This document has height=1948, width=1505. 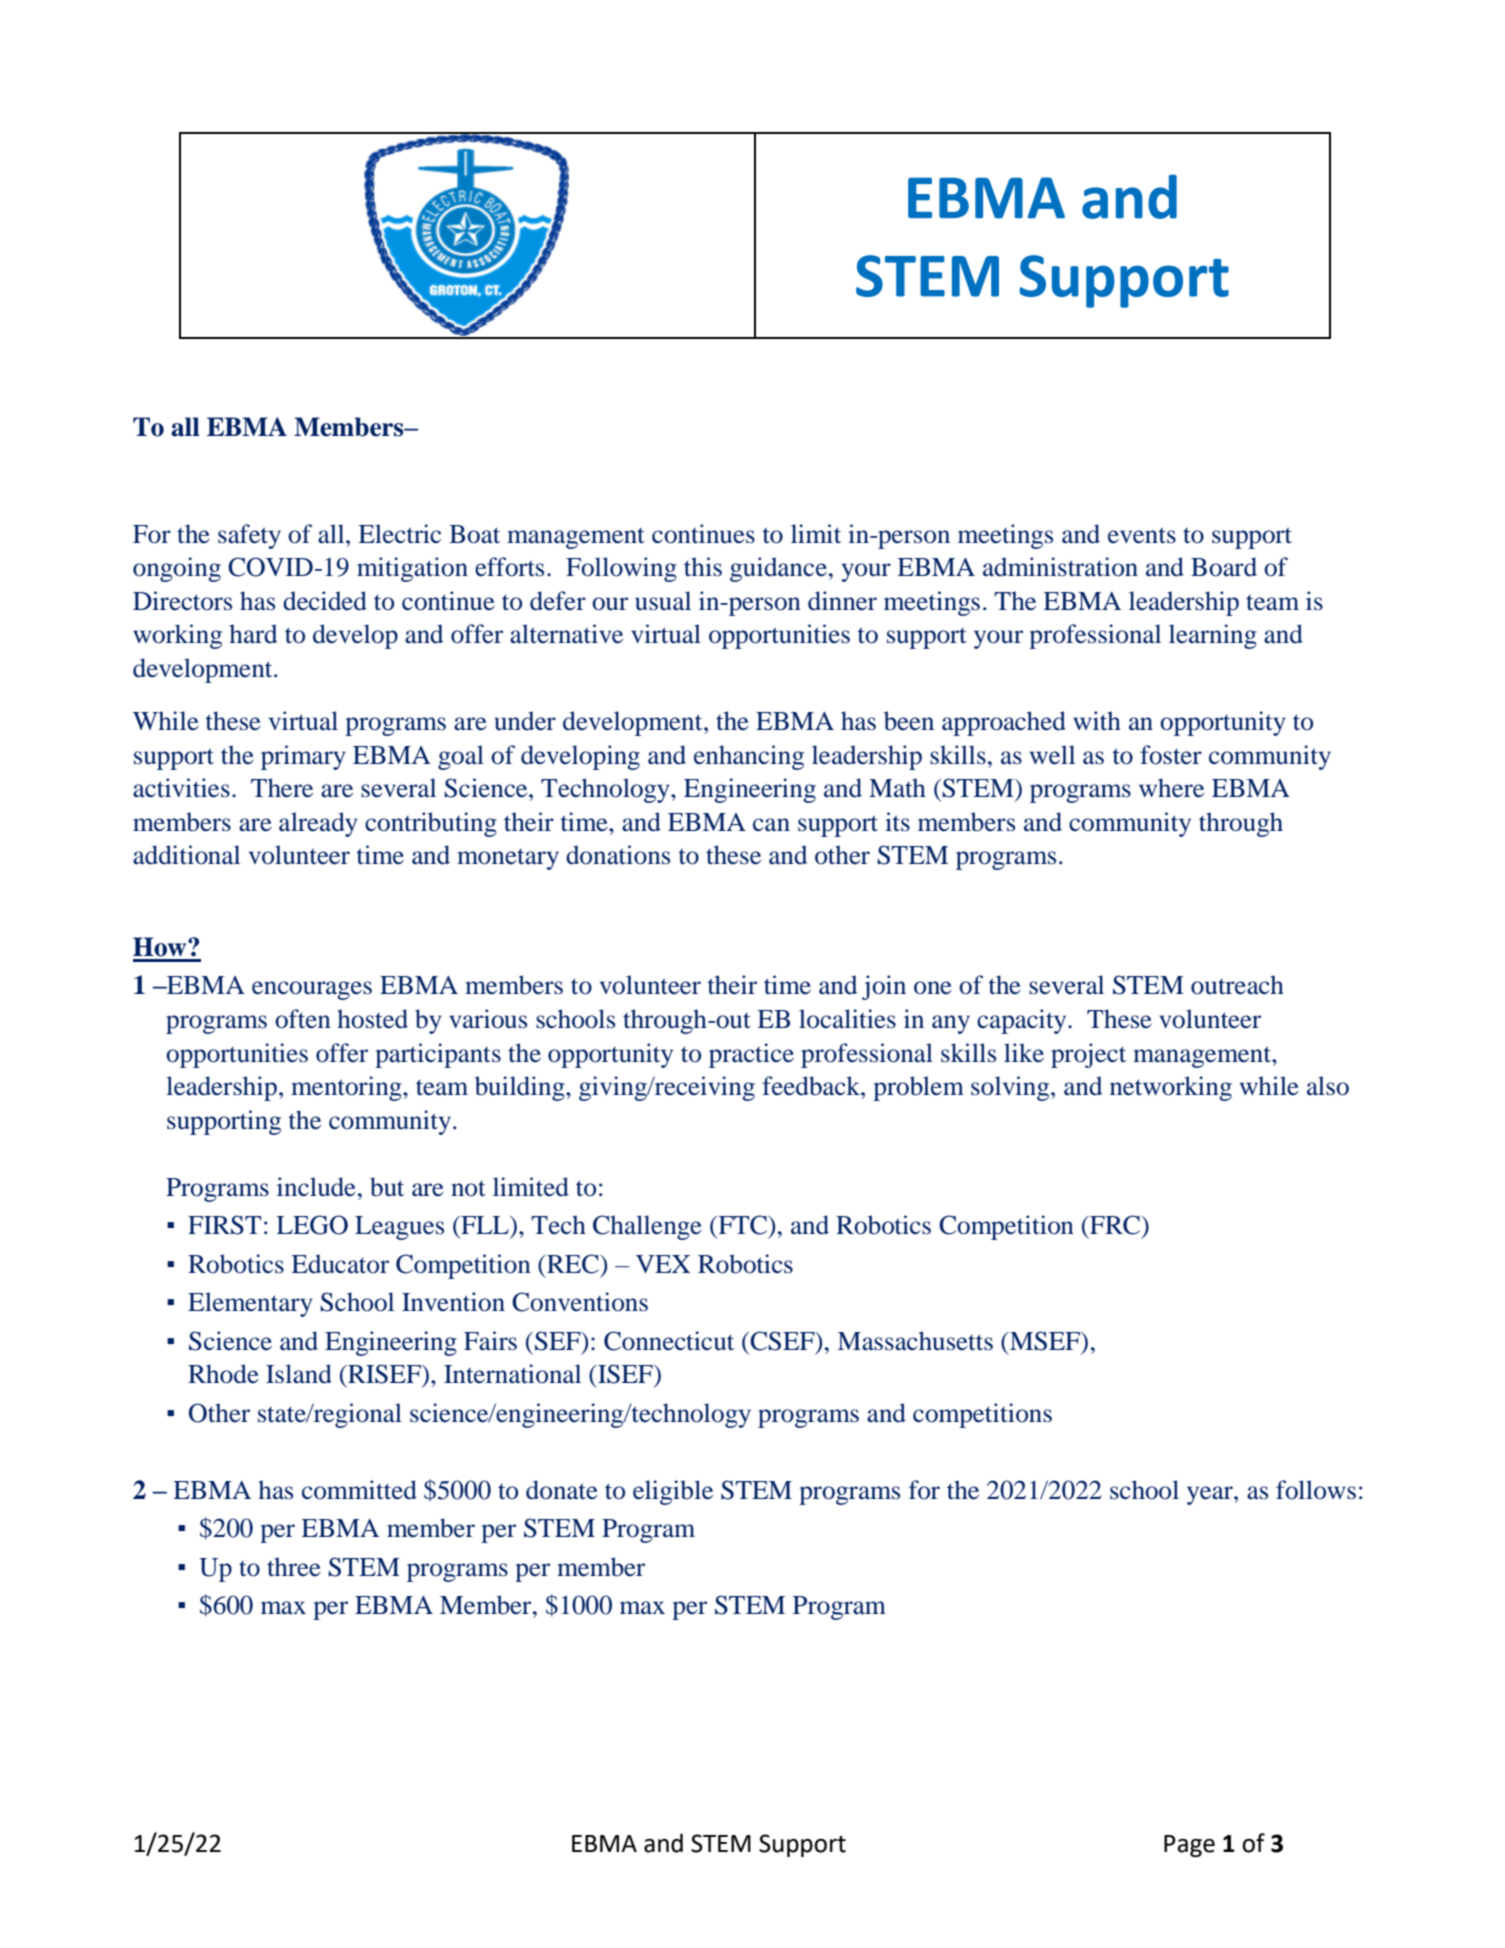 I want to click on encourages, so click(x=312, y=990).
